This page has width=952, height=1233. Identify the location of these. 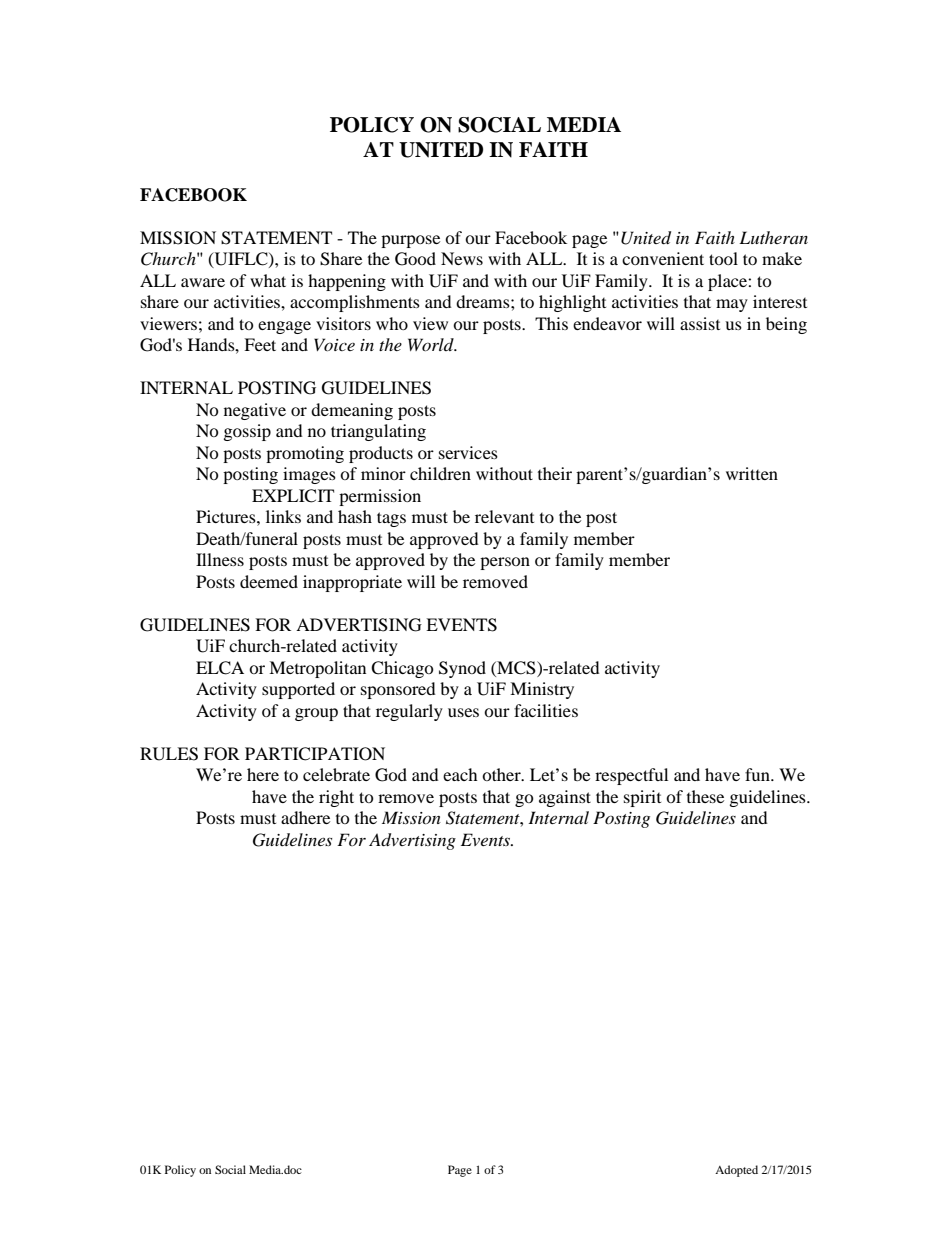
(705, 796).
